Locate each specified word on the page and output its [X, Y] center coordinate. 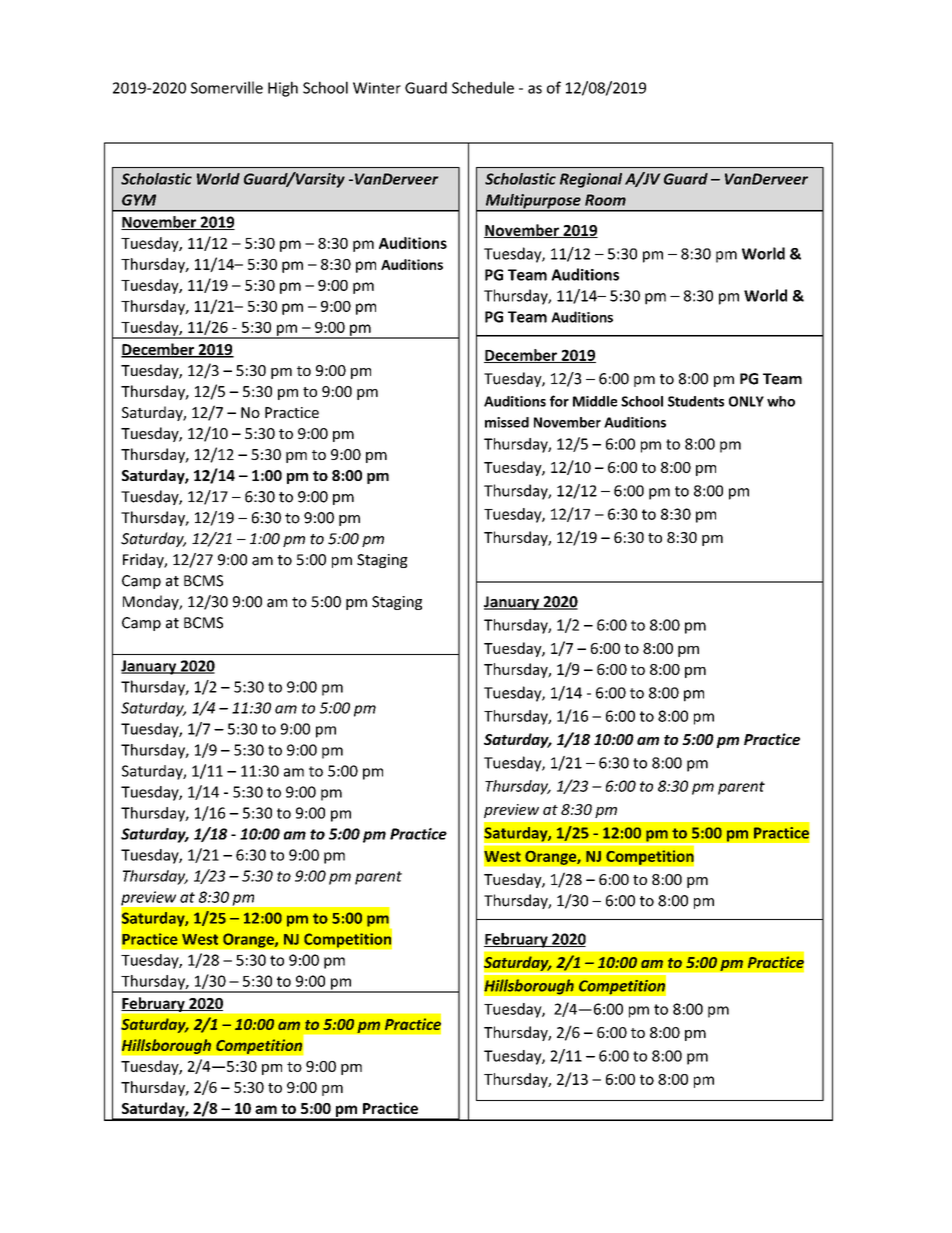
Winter [377, 88]
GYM [139, 200]
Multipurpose [533, 202]
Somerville [227, 87]
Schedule [483, 87]
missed [507, 422]
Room [605, 200]
